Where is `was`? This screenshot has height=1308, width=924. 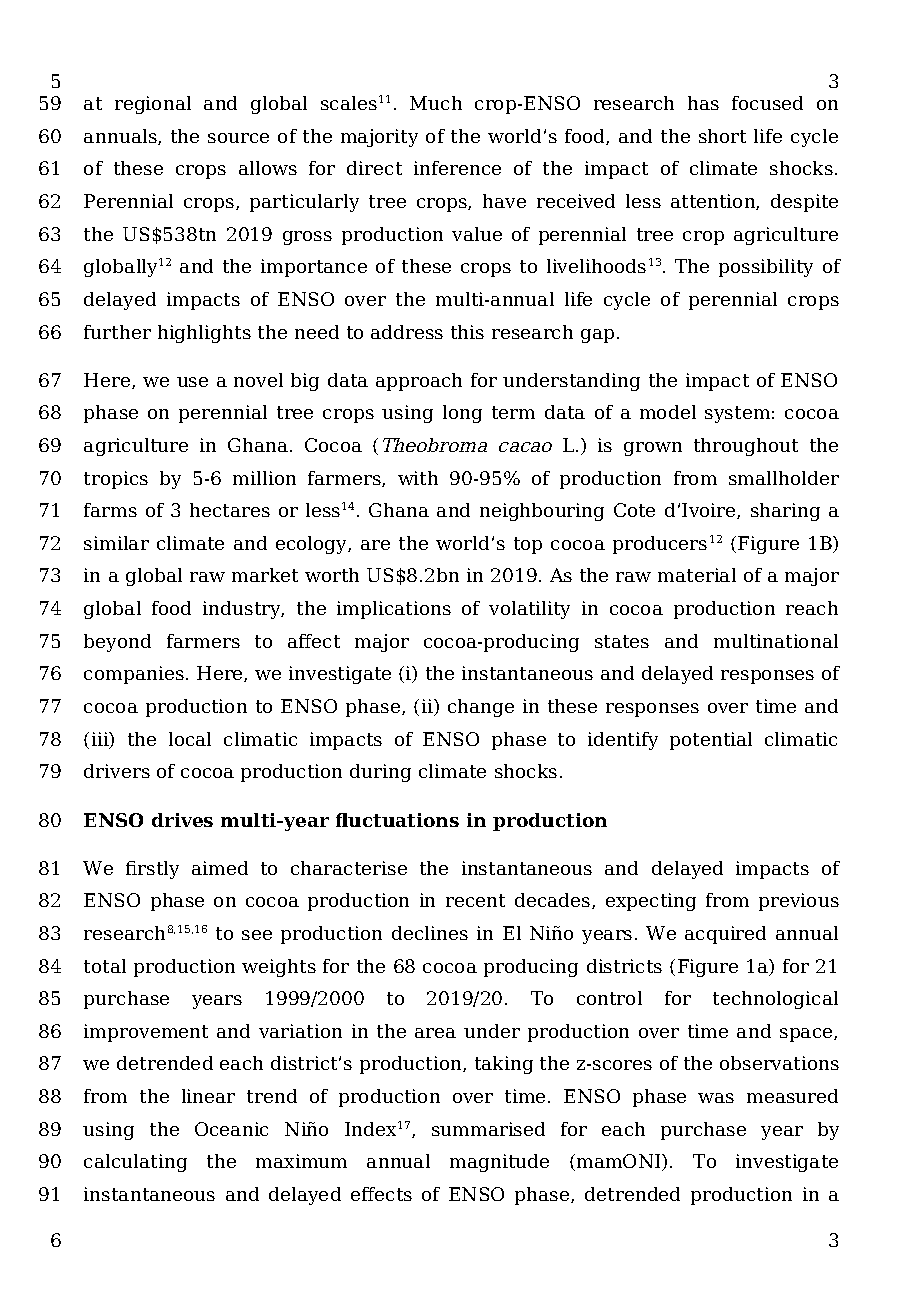
was is located at coordinates (716, 1098).
